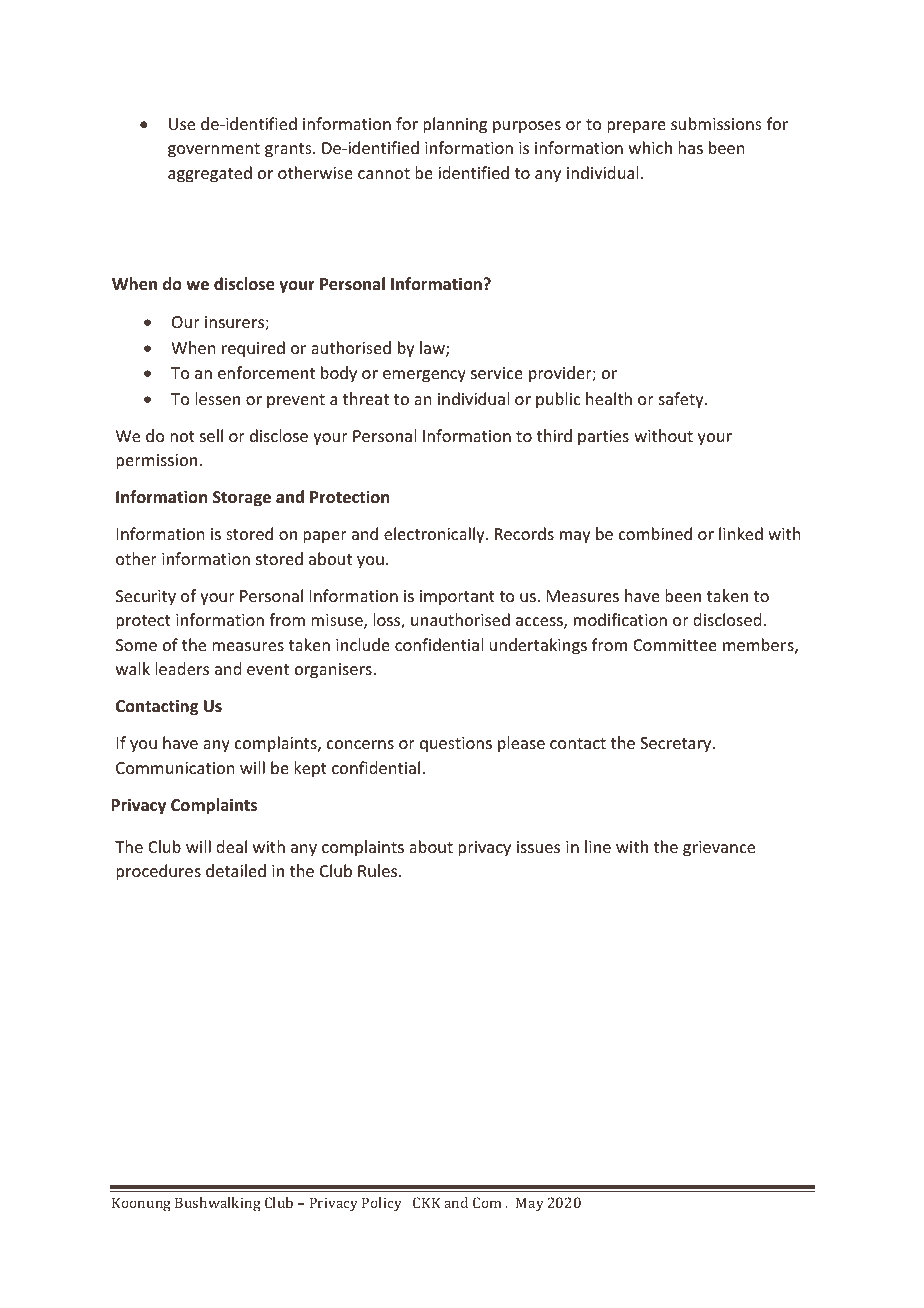  What do you see at coordinates (379, 870) in the screenshot?
I see `Rules` at bounding box center [379, 870].
